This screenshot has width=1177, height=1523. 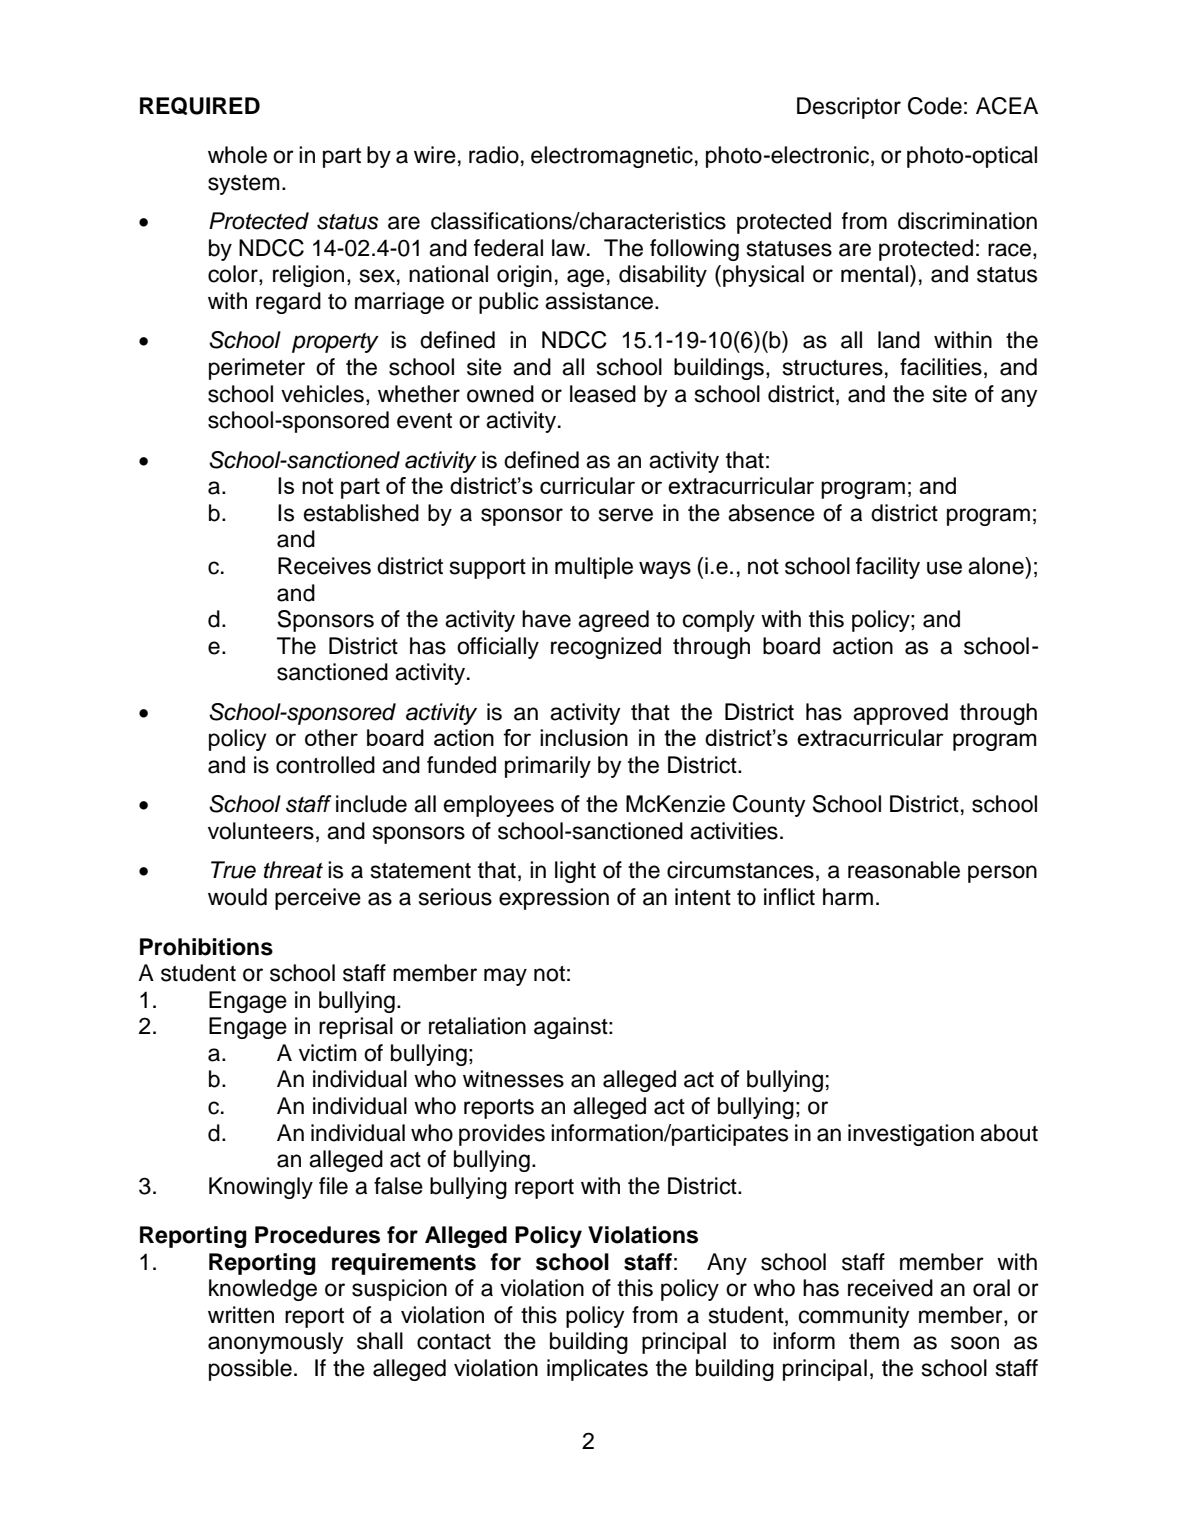 What do you see at coordinates (874, 1341) in the screenshot?
I see `them` at bounding box center [874, 1341].
